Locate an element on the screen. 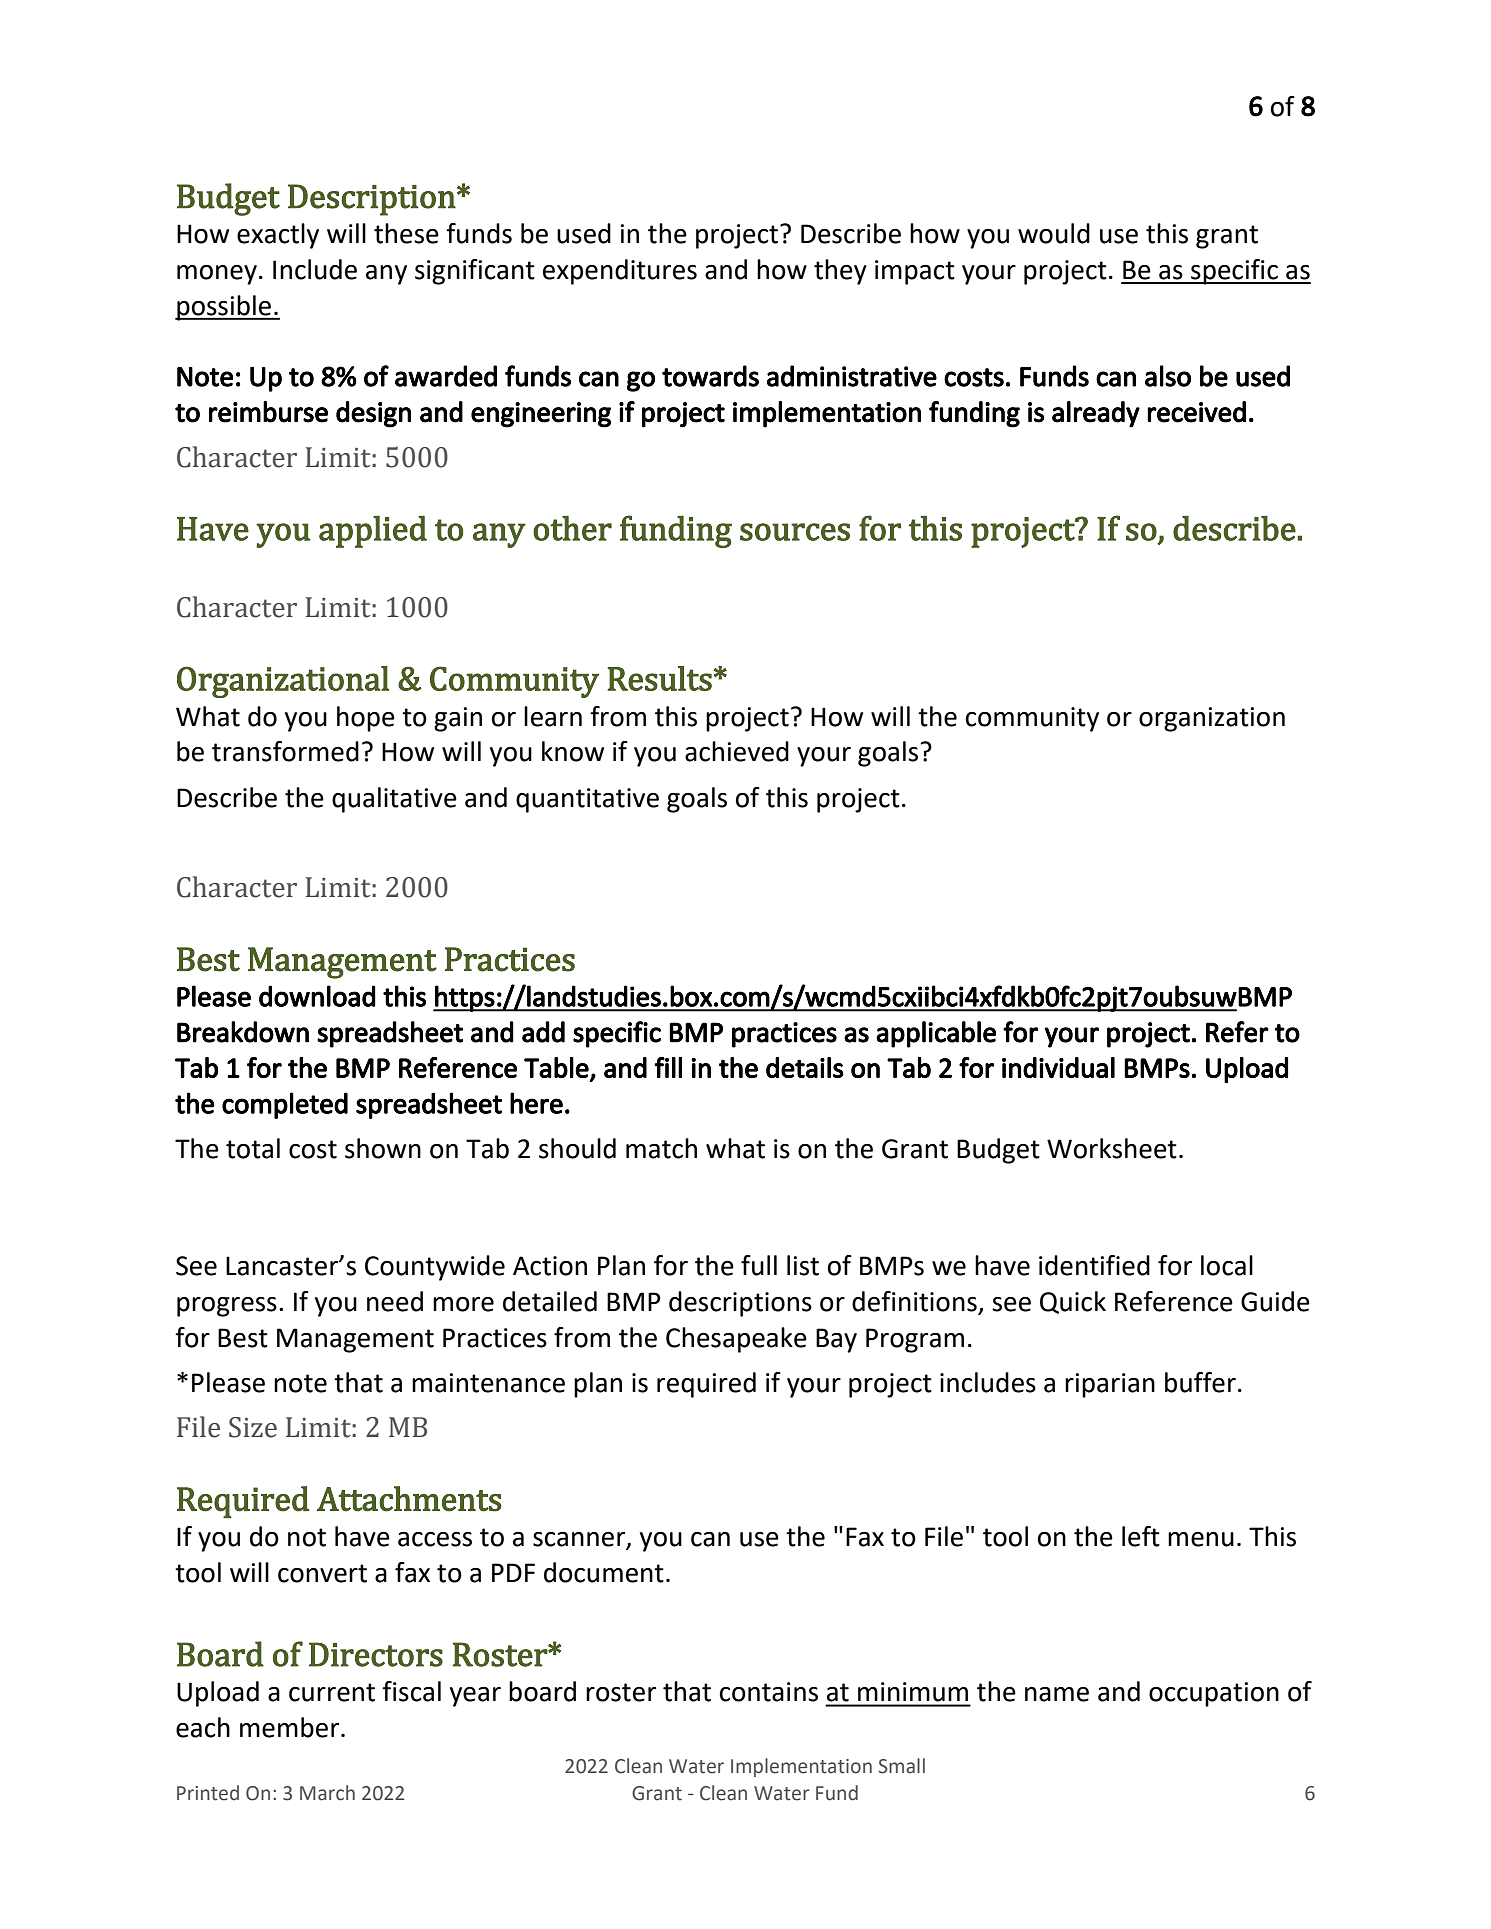 The image size is (1491, 1929). individual is located at coordinates (1058, 1067).
